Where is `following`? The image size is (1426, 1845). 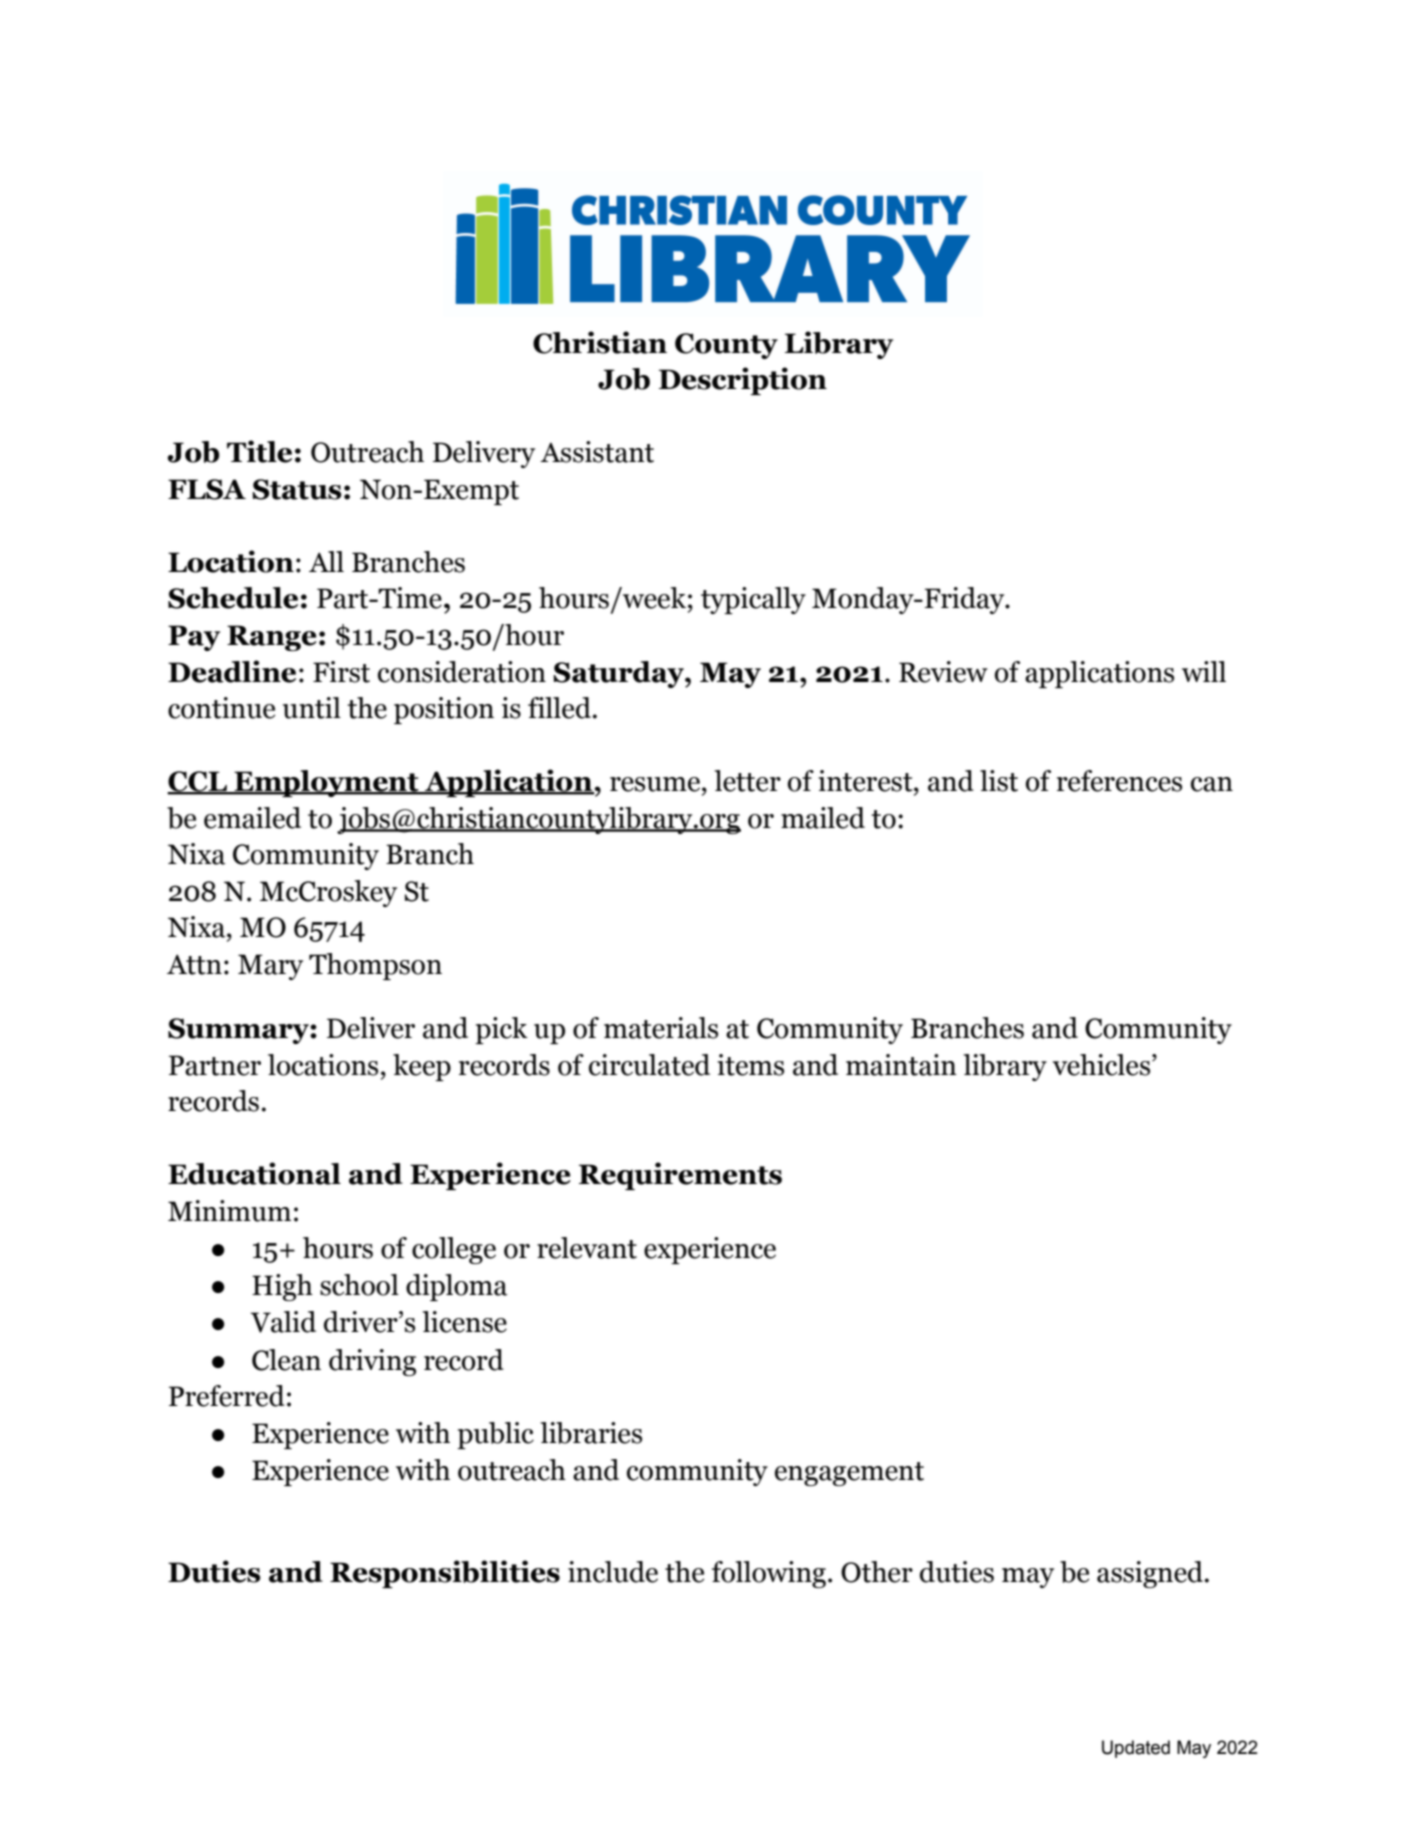
following is located at coordinates (769, 1574).
